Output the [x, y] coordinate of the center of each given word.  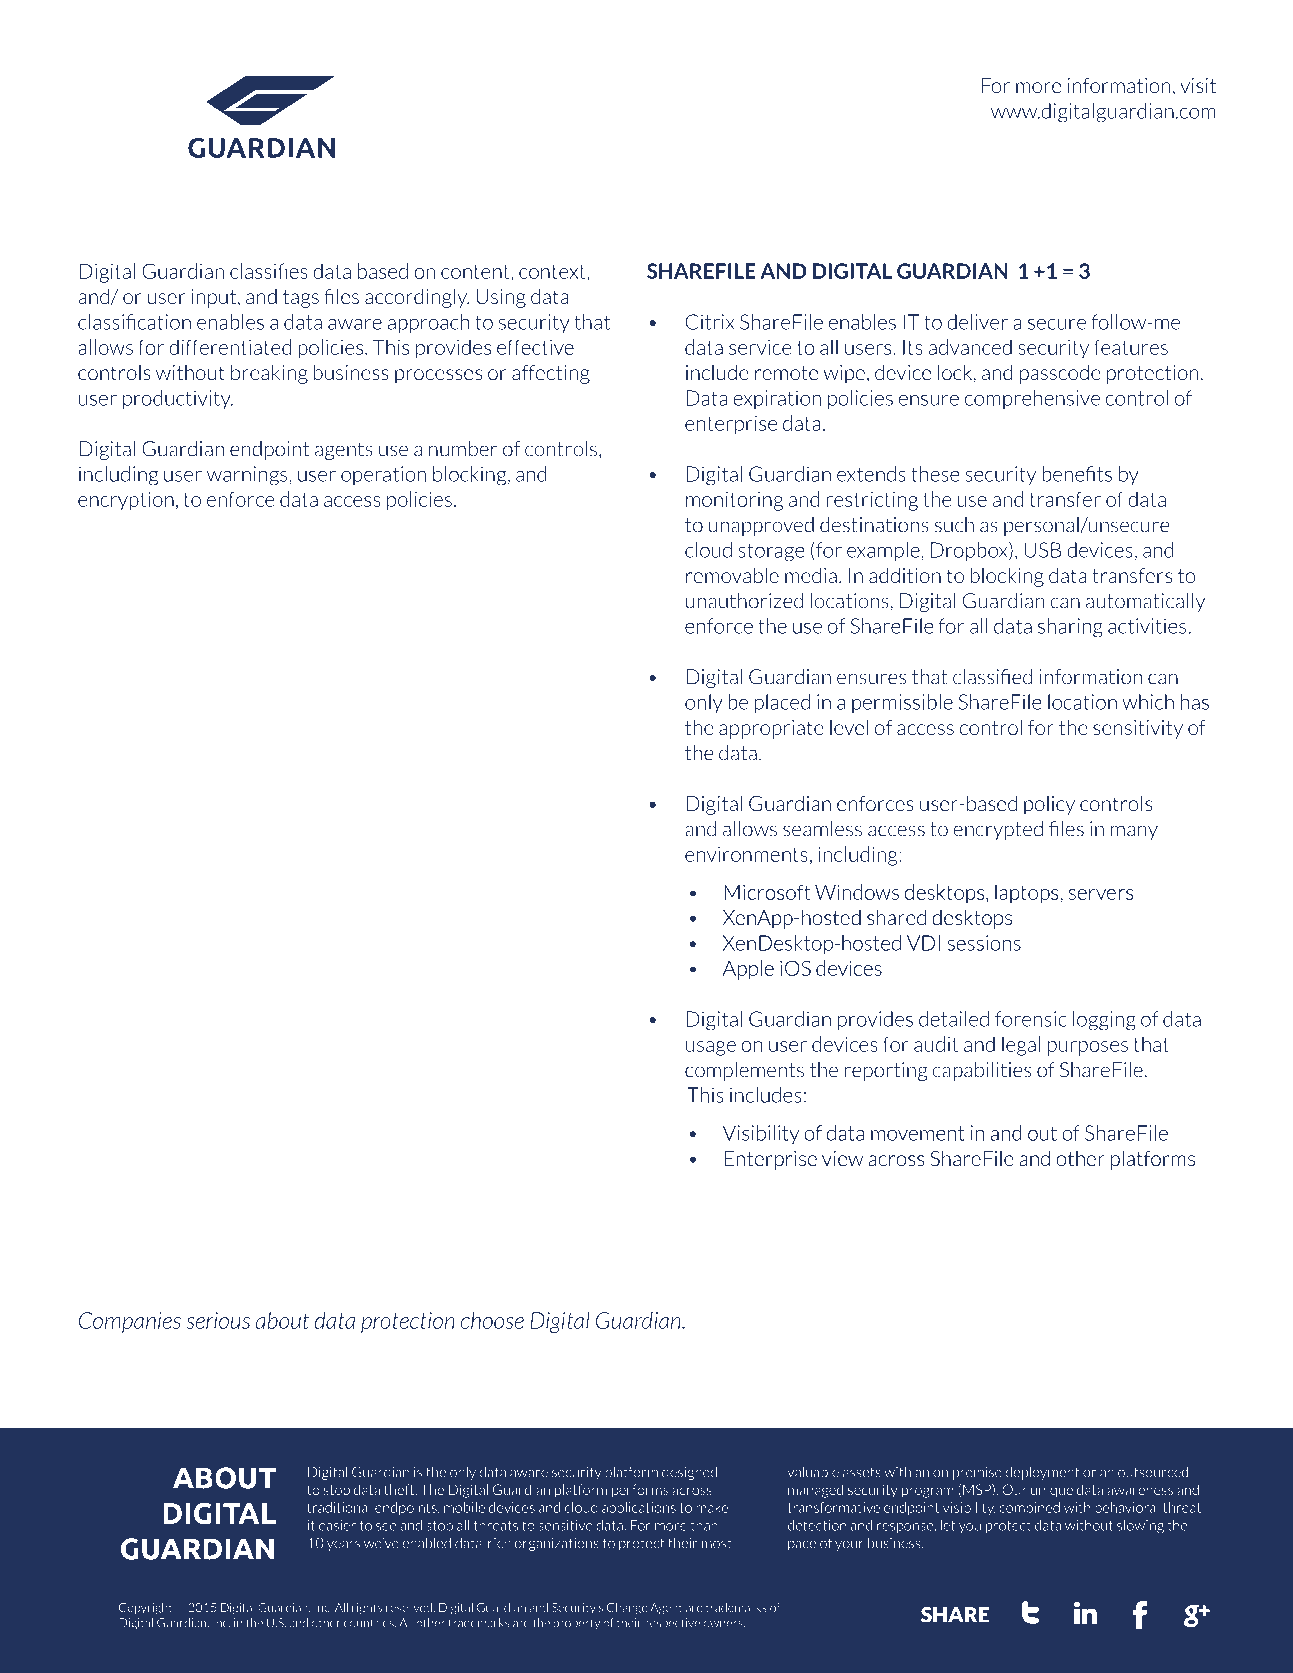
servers [1101, 894]
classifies [269, 271]
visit [1198, 85]
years [343, 1546]
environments [746, 854]
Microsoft [767, 892]
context [553, 271]
